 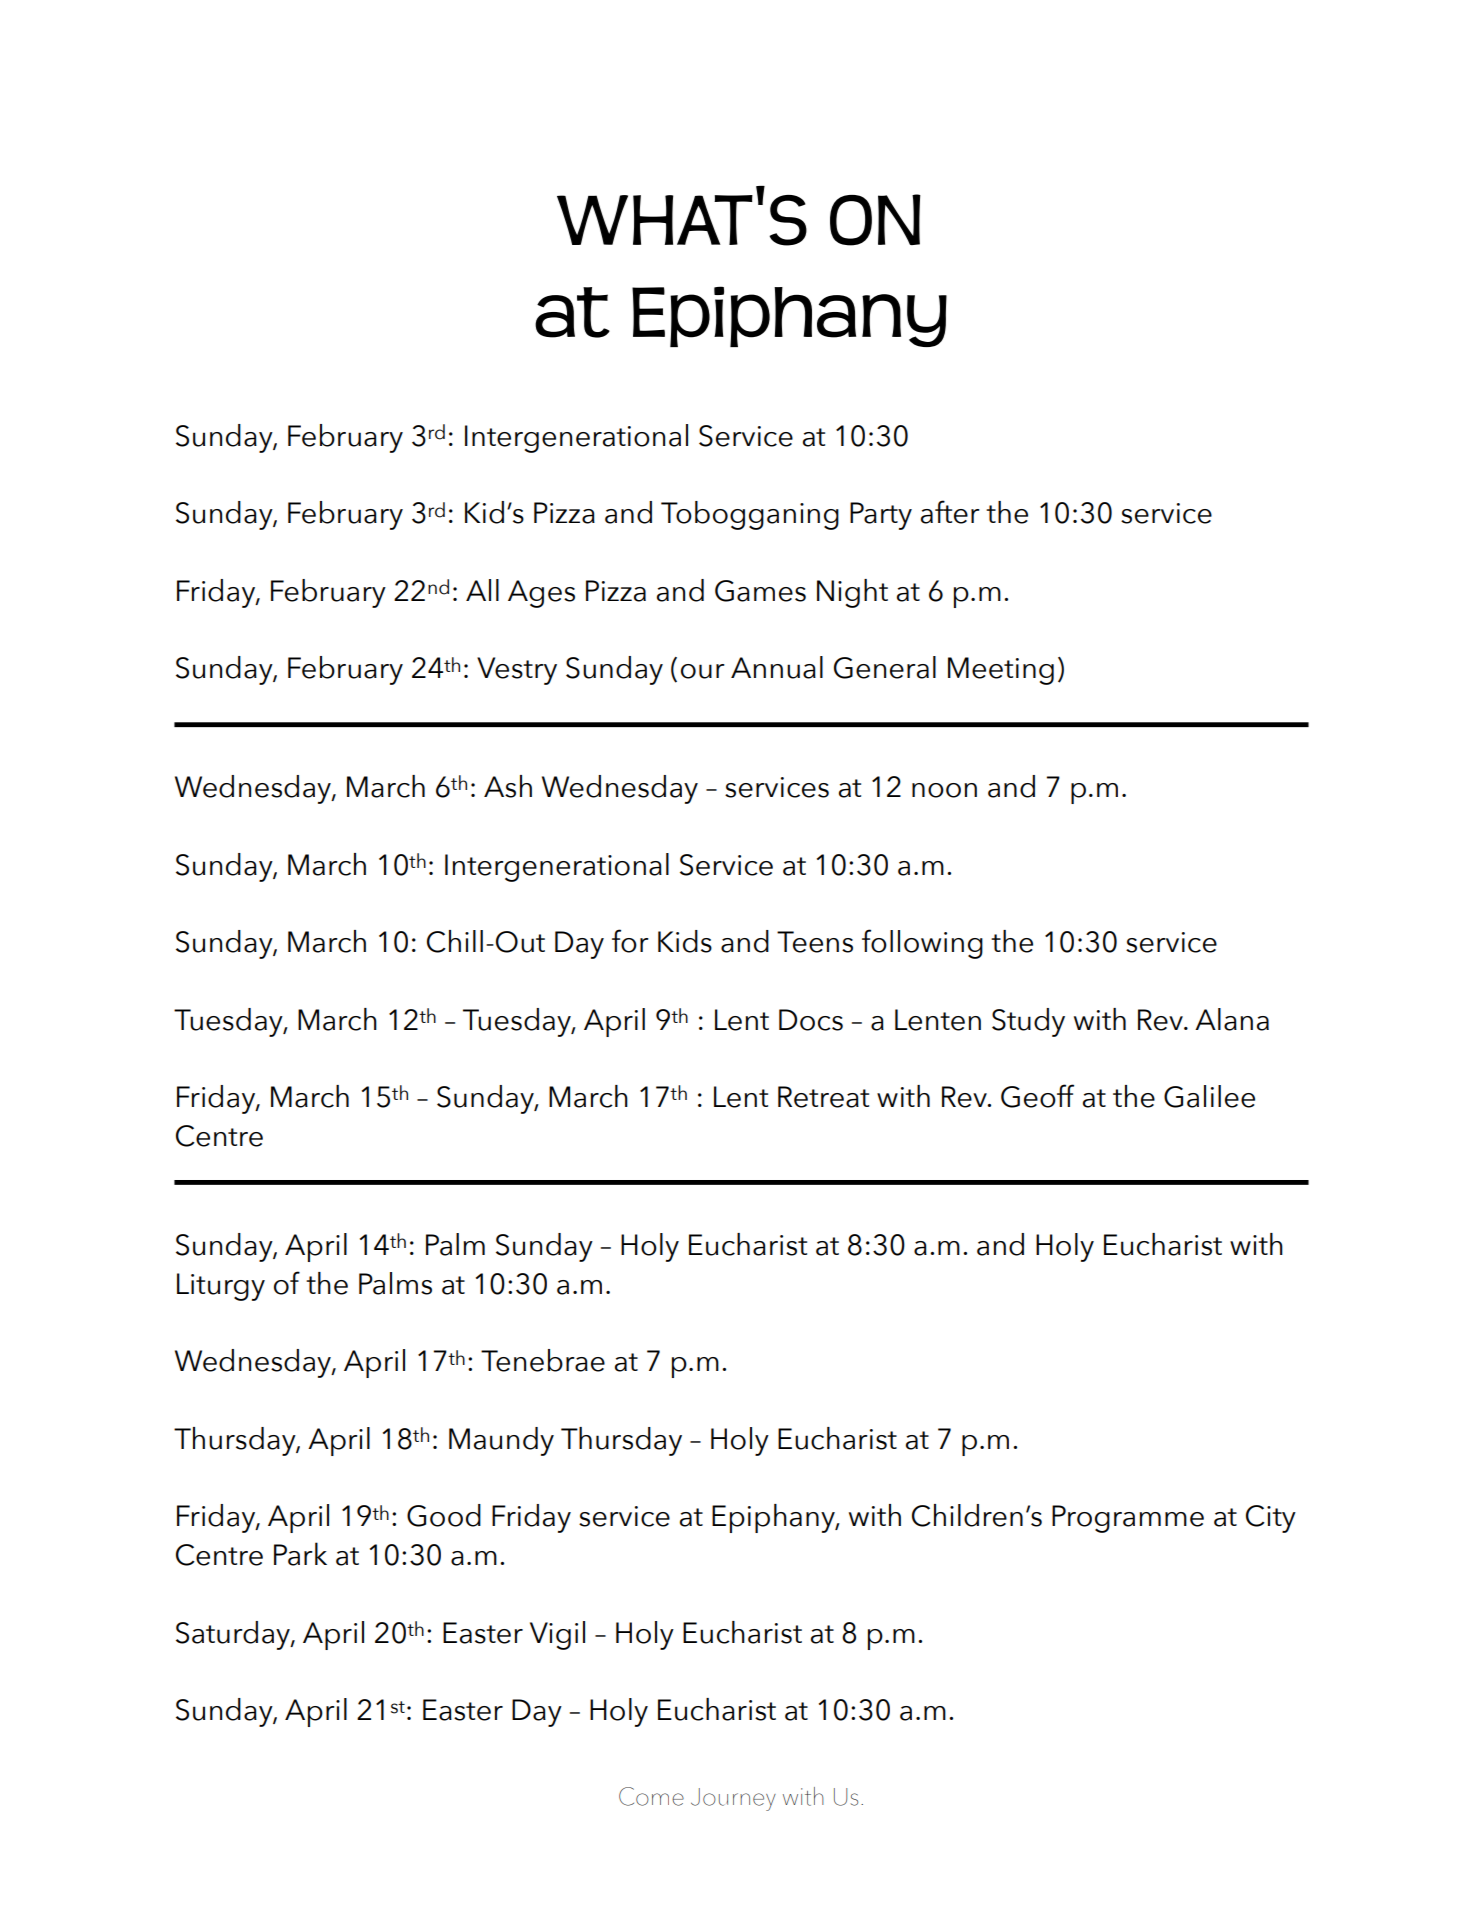 What do you see at coordinates (482, 590) in the image?
I see `All` at bounding box center [482, 590].
